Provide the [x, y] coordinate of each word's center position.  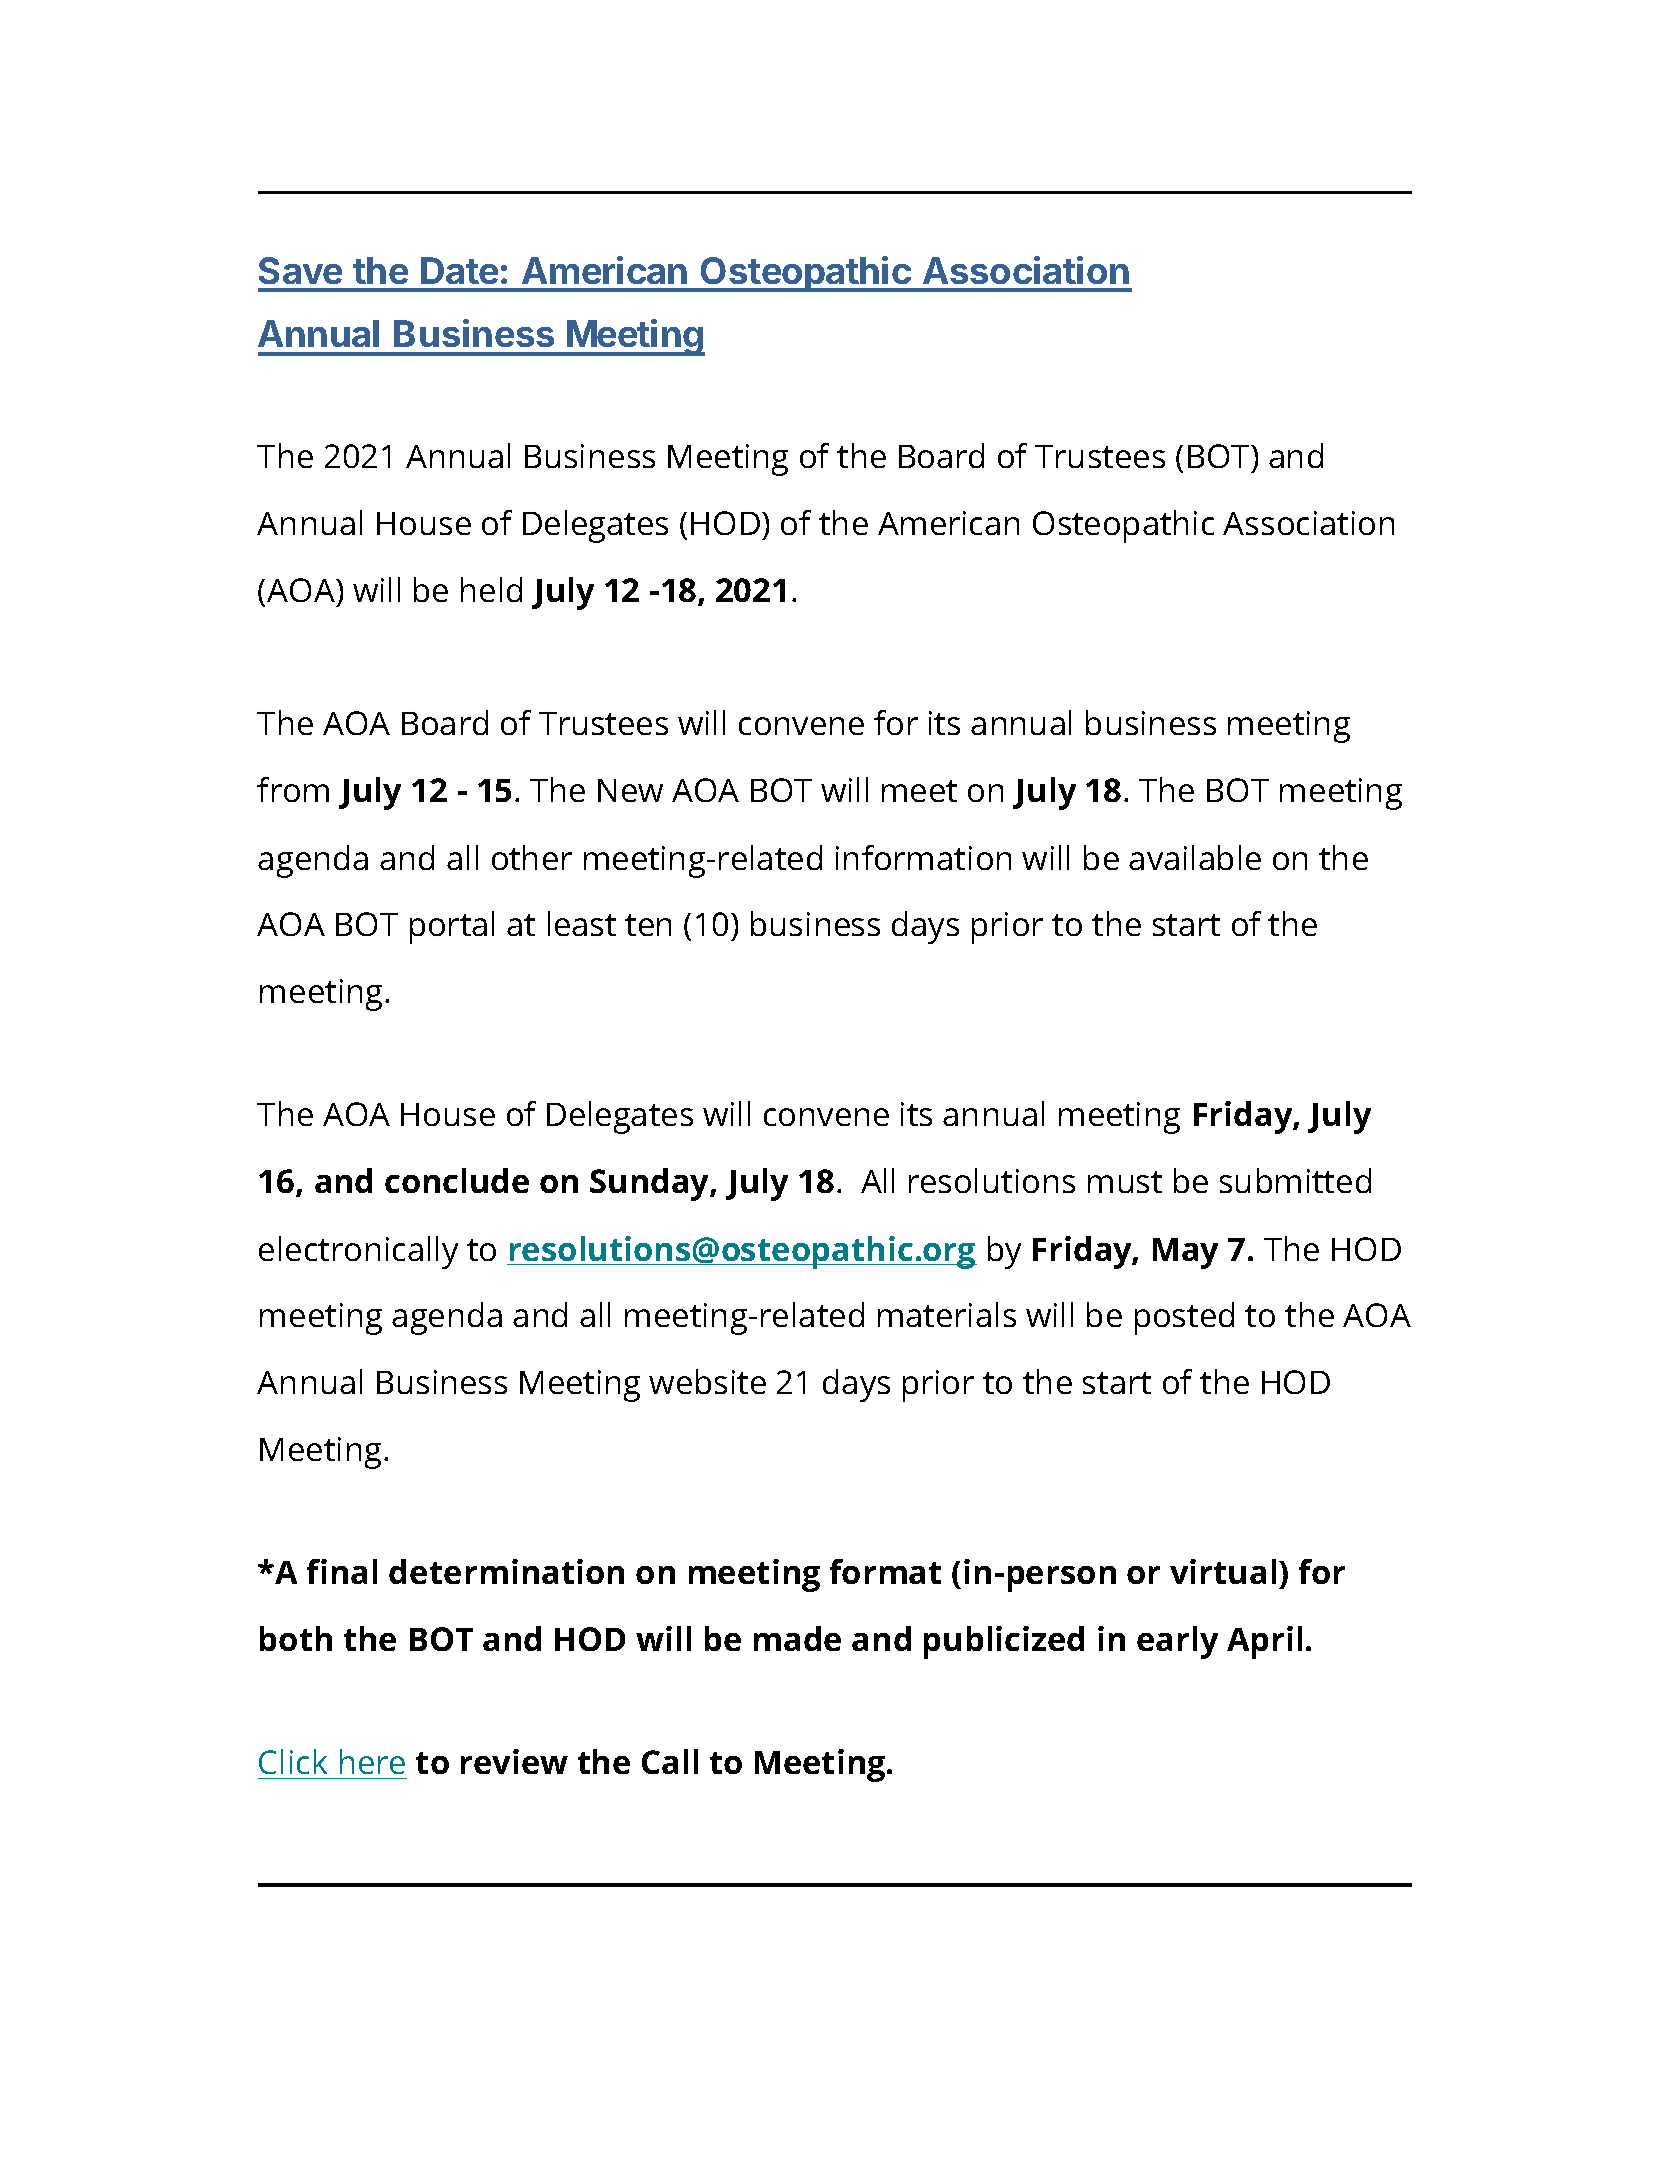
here [372, 1761]
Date [459, 270]
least [582, 923]
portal [452, 927]
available [1195, 857]
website [707, 1381]
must [1125, 1182]
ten [648, 925]
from [293, 789]
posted [1184, 1318]
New [630, 790]
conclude [457, 1180]
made [797, 1638]
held [491, 589]
